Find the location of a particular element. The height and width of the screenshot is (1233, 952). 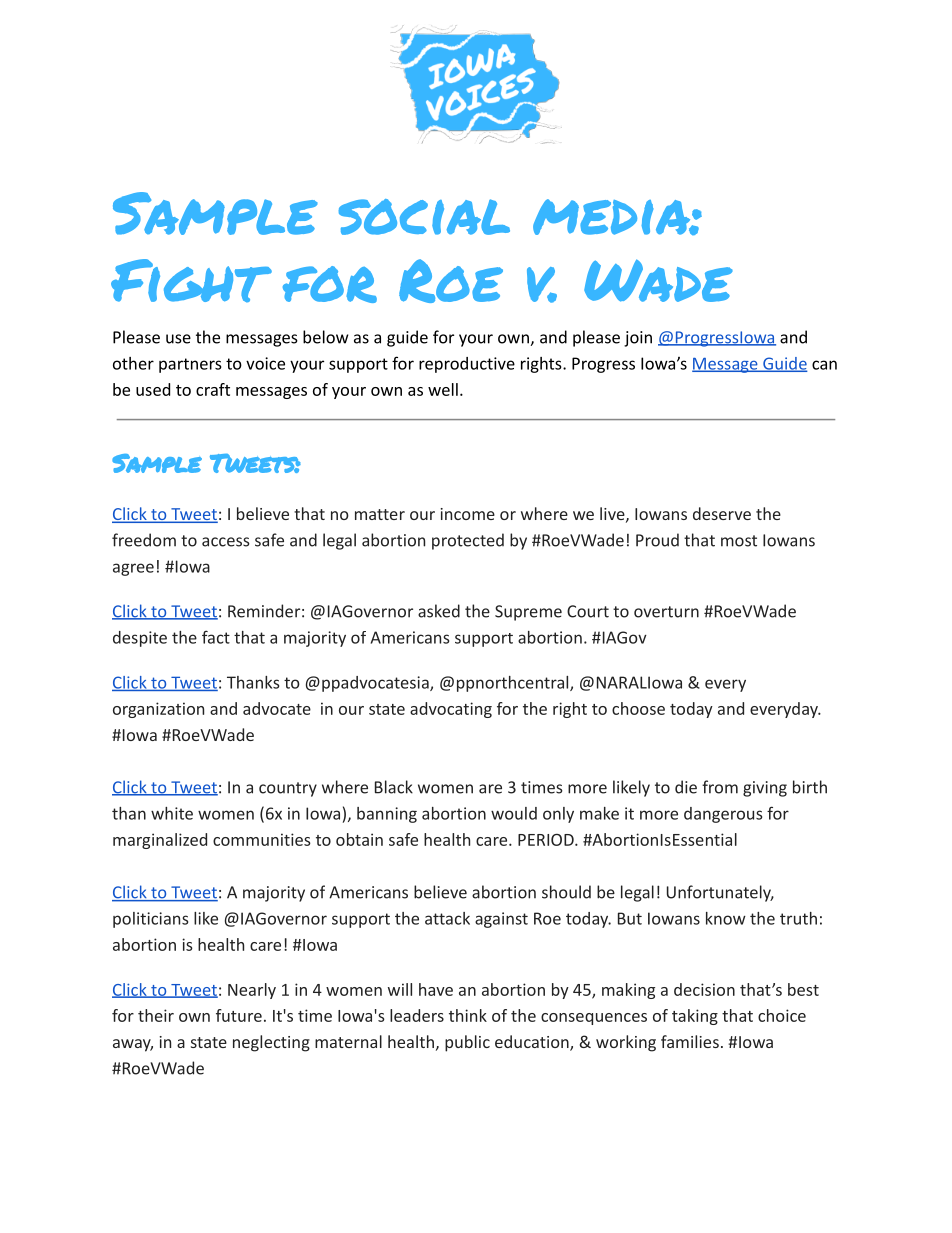

social is located at coordinates (424, 217).
